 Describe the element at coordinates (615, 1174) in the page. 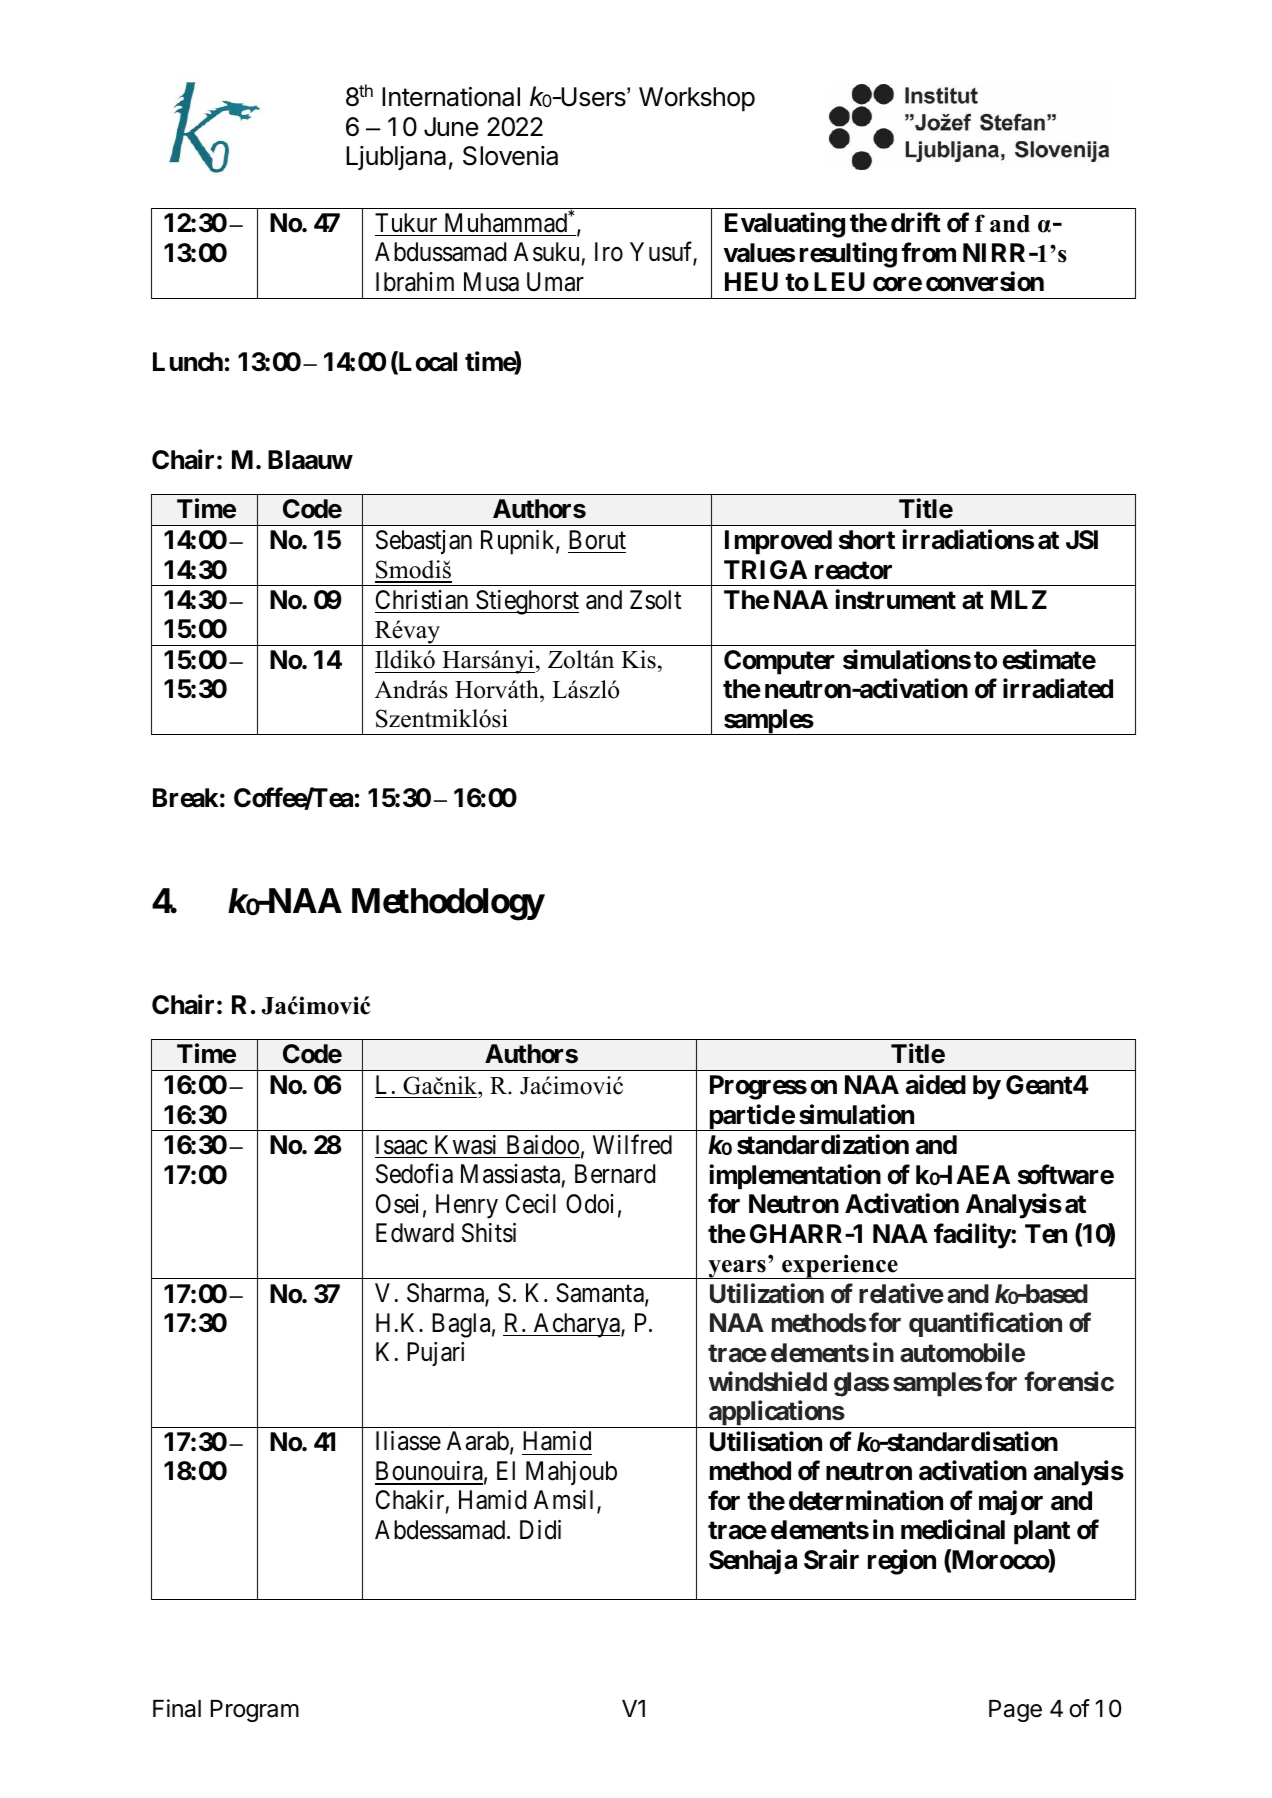

I see `Bernard` at that location.
